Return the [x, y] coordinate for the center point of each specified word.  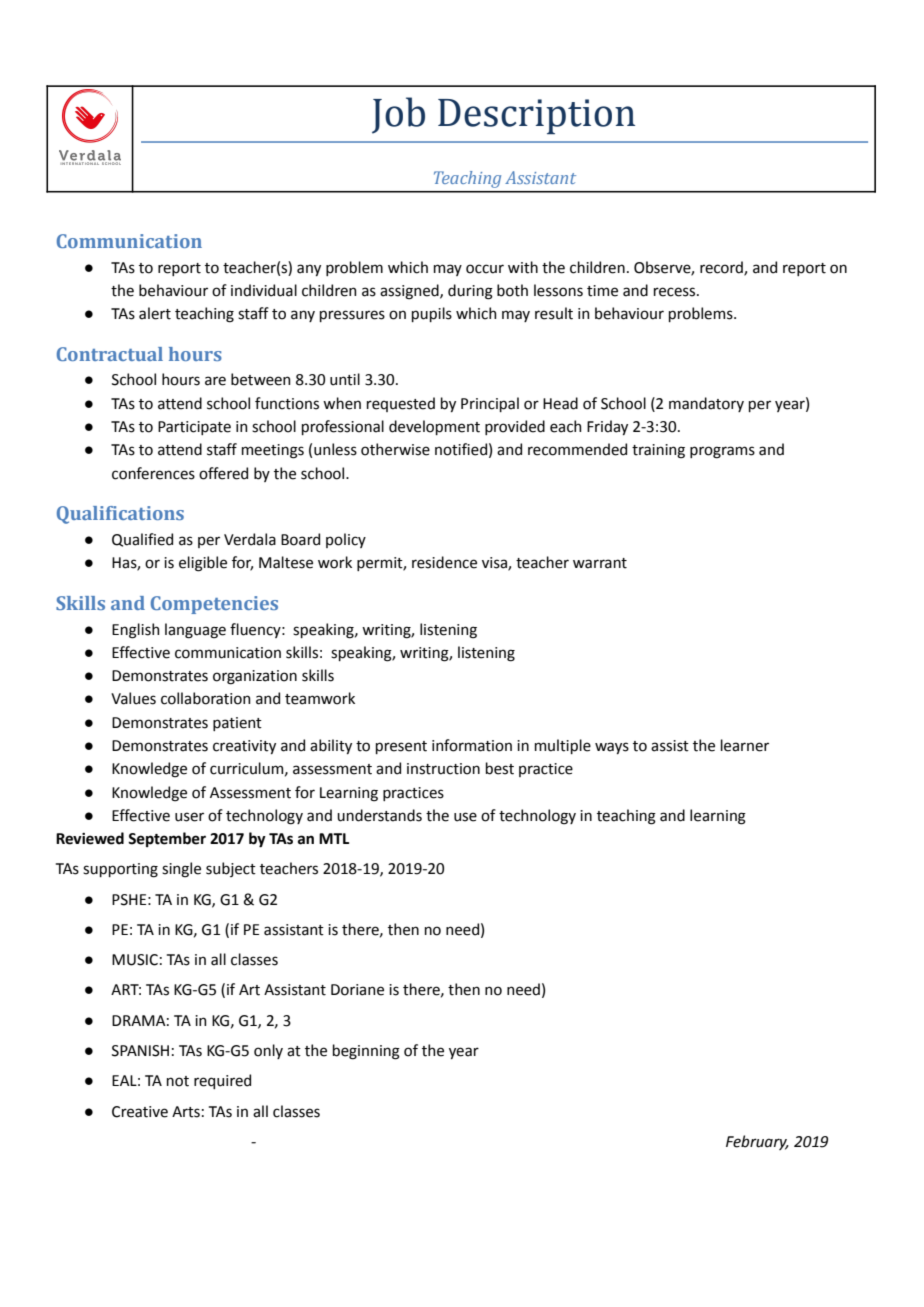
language [195, 631]
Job [398, 115]
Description [536, 116]
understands [379, 815]
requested [401, 404]
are [215, 381]
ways [612, 748]
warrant [600, 563]
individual [264, 290]
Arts [186, 1112]
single [181, 870]
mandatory [706, 404]
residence [444, 562]
